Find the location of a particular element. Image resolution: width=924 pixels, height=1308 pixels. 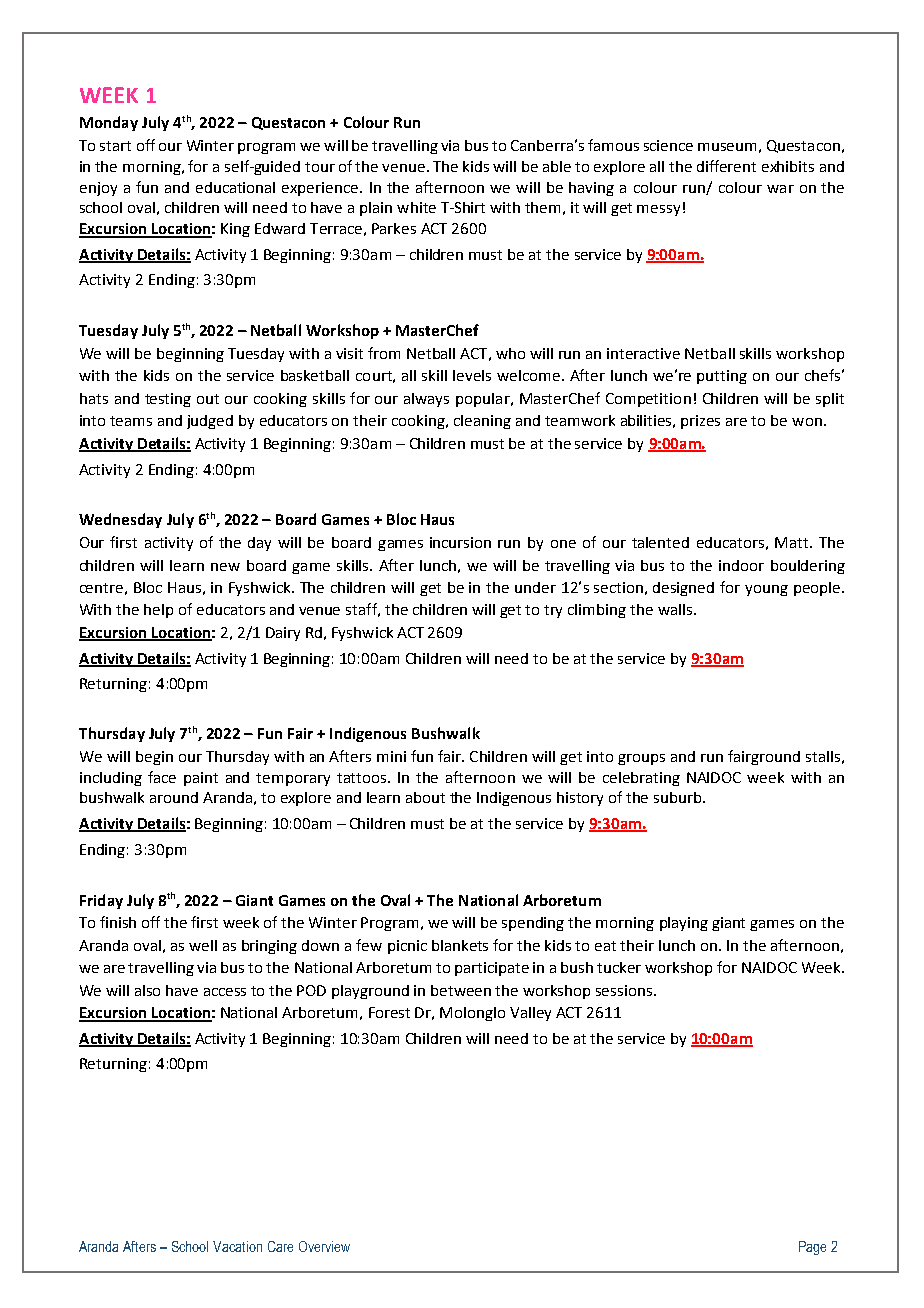

suburb is located at coordinates (679, 797).
